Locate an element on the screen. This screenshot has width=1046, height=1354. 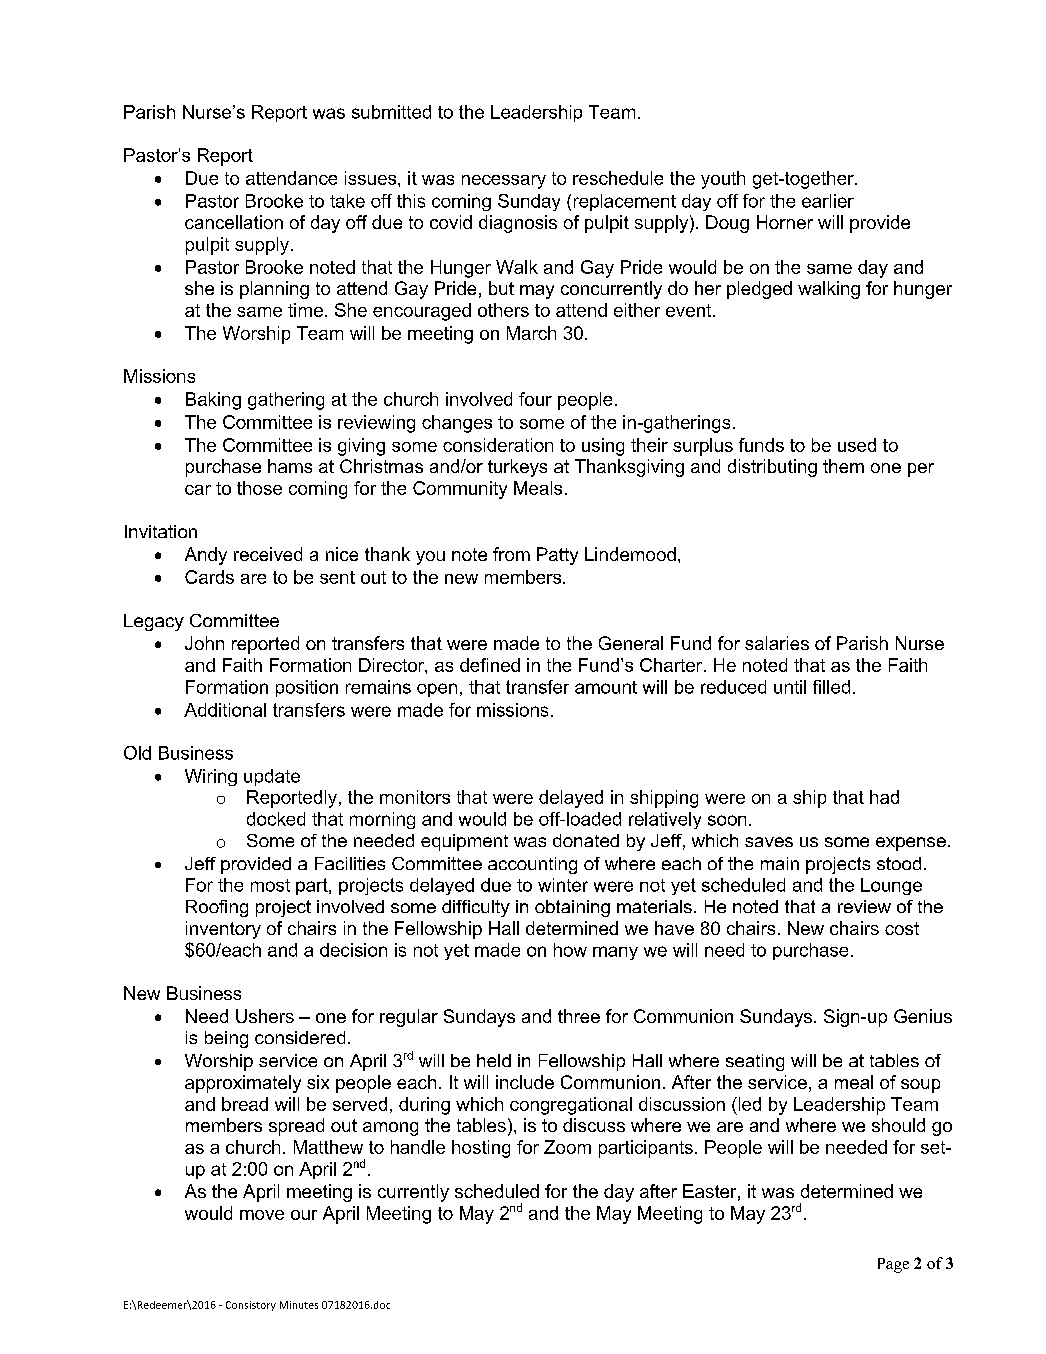
Additional is located at coordinates (225, 710).
